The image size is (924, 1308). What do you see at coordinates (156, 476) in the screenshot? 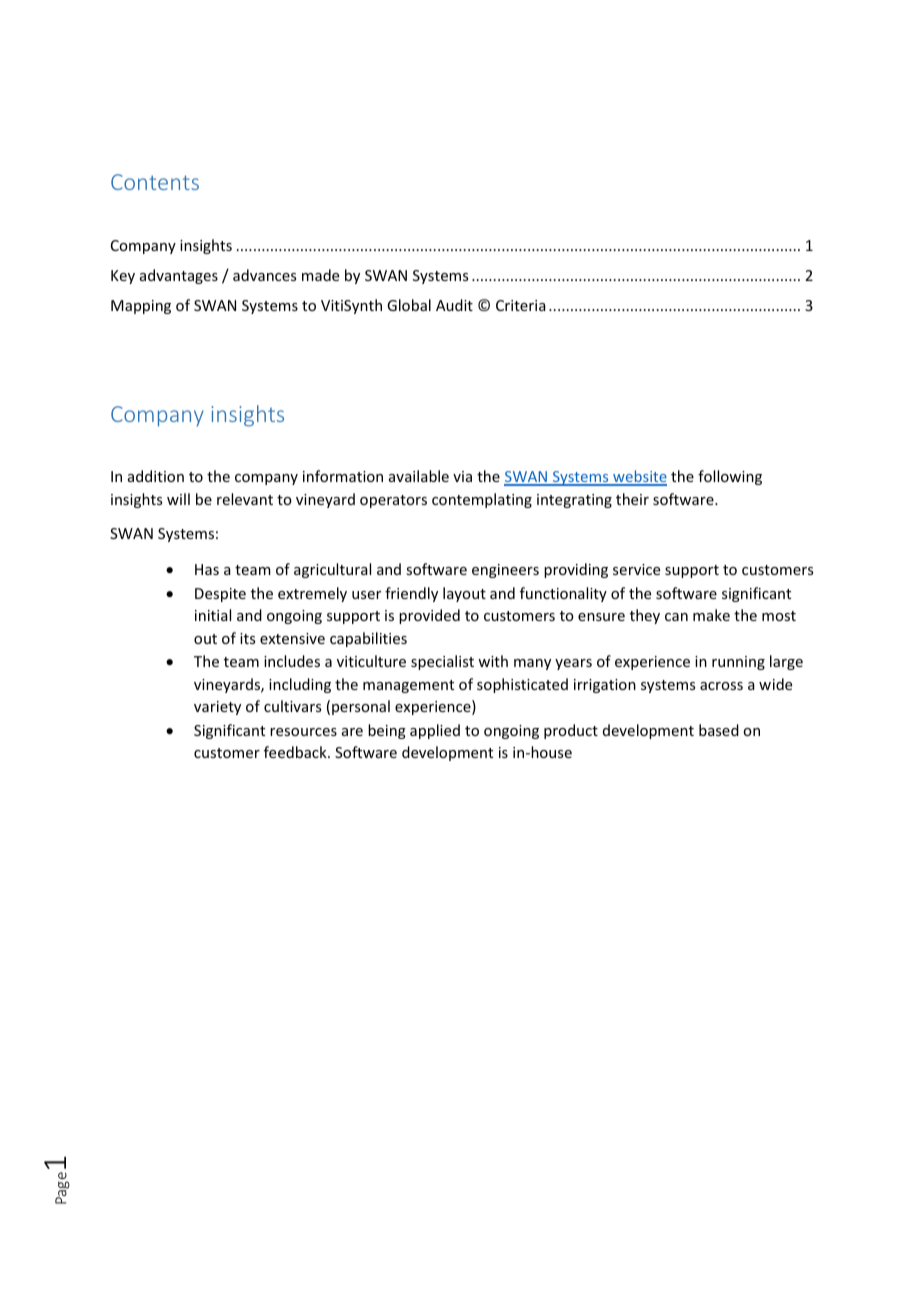
I see `addition` at bounding box center [156, 476].
